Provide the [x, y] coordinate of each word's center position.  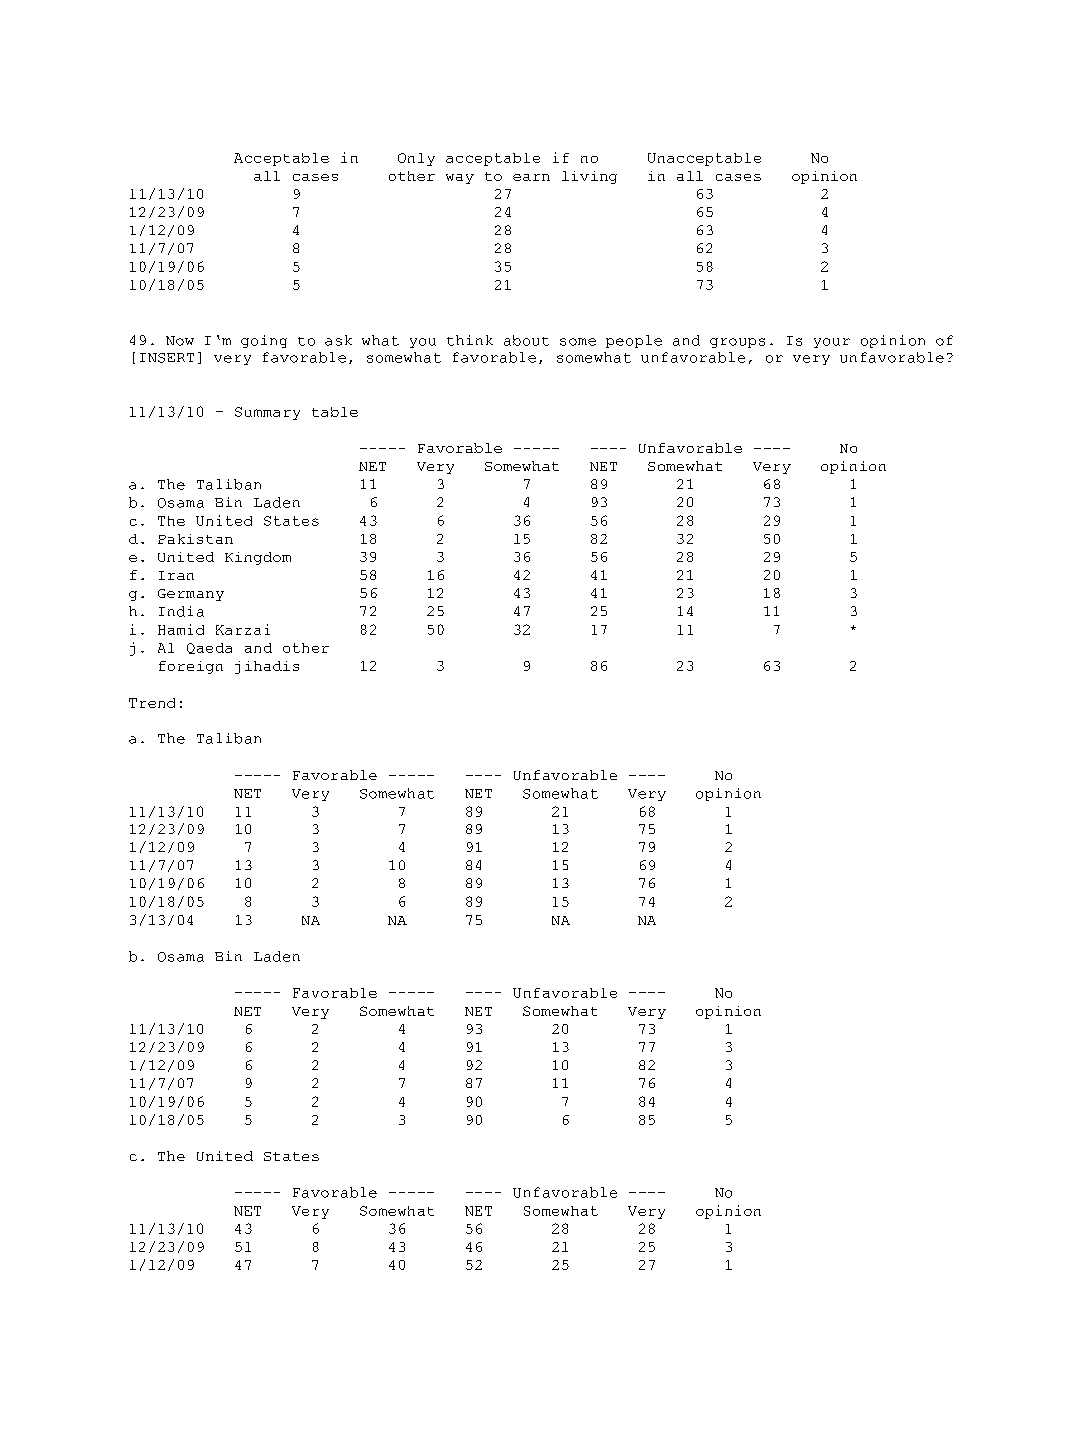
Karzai [243, 629]
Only [416, 159]
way [460, 179]
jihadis [267, 667]
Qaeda [209, 648]
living [589, 177]
